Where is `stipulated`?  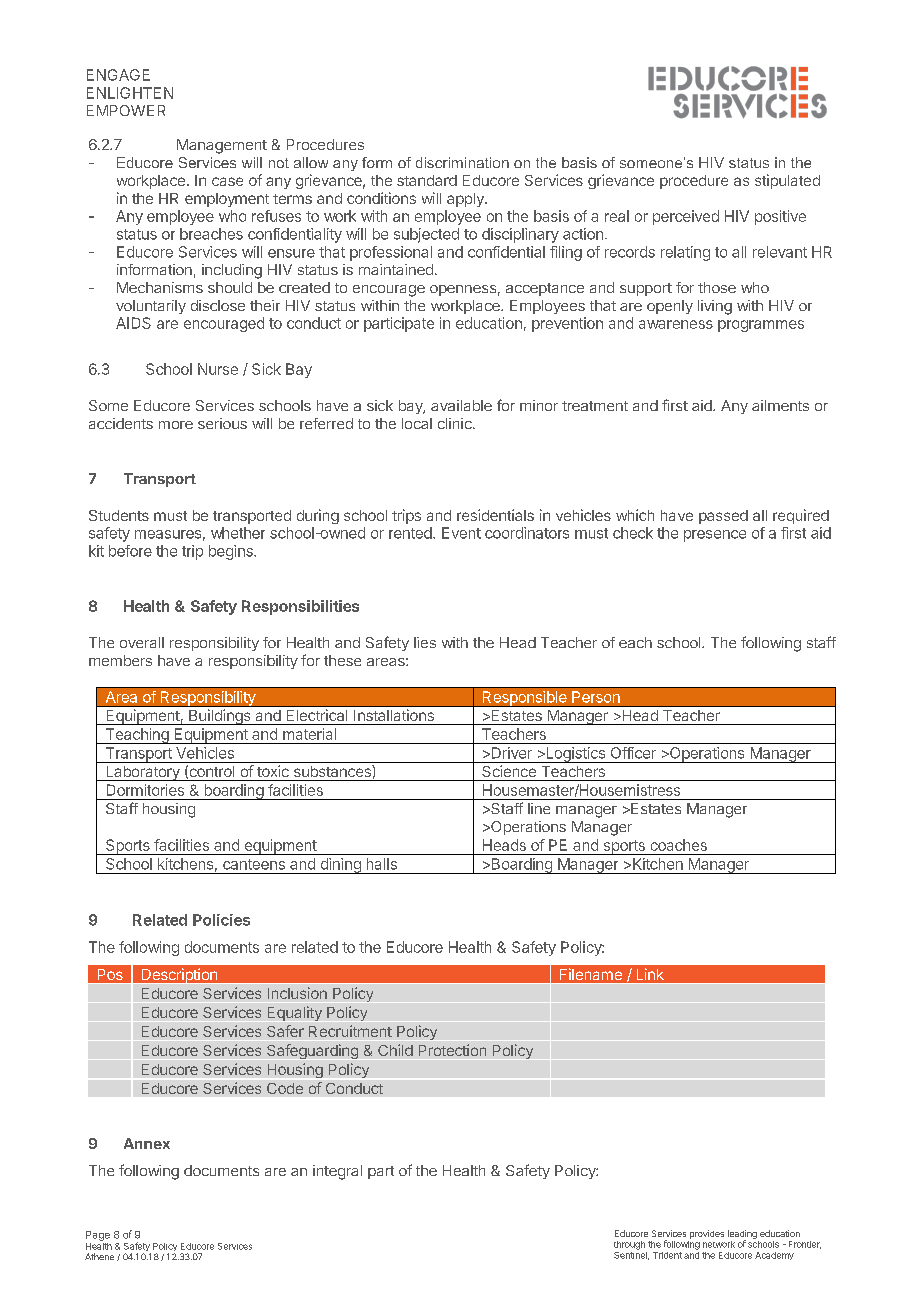
stipulated is located at coordinates (787, 181).
